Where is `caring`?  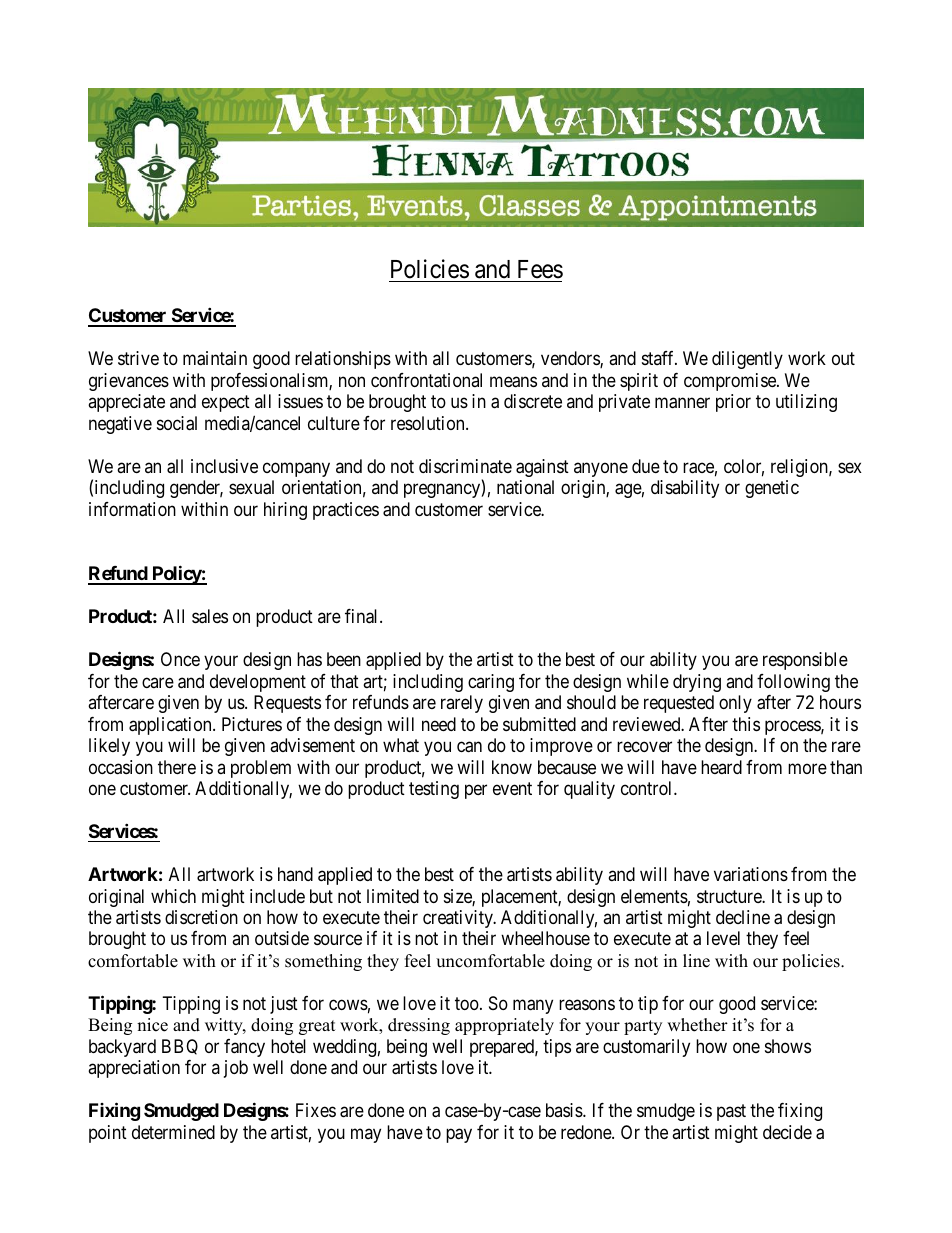 caring is located at coordinates (491, 683).
